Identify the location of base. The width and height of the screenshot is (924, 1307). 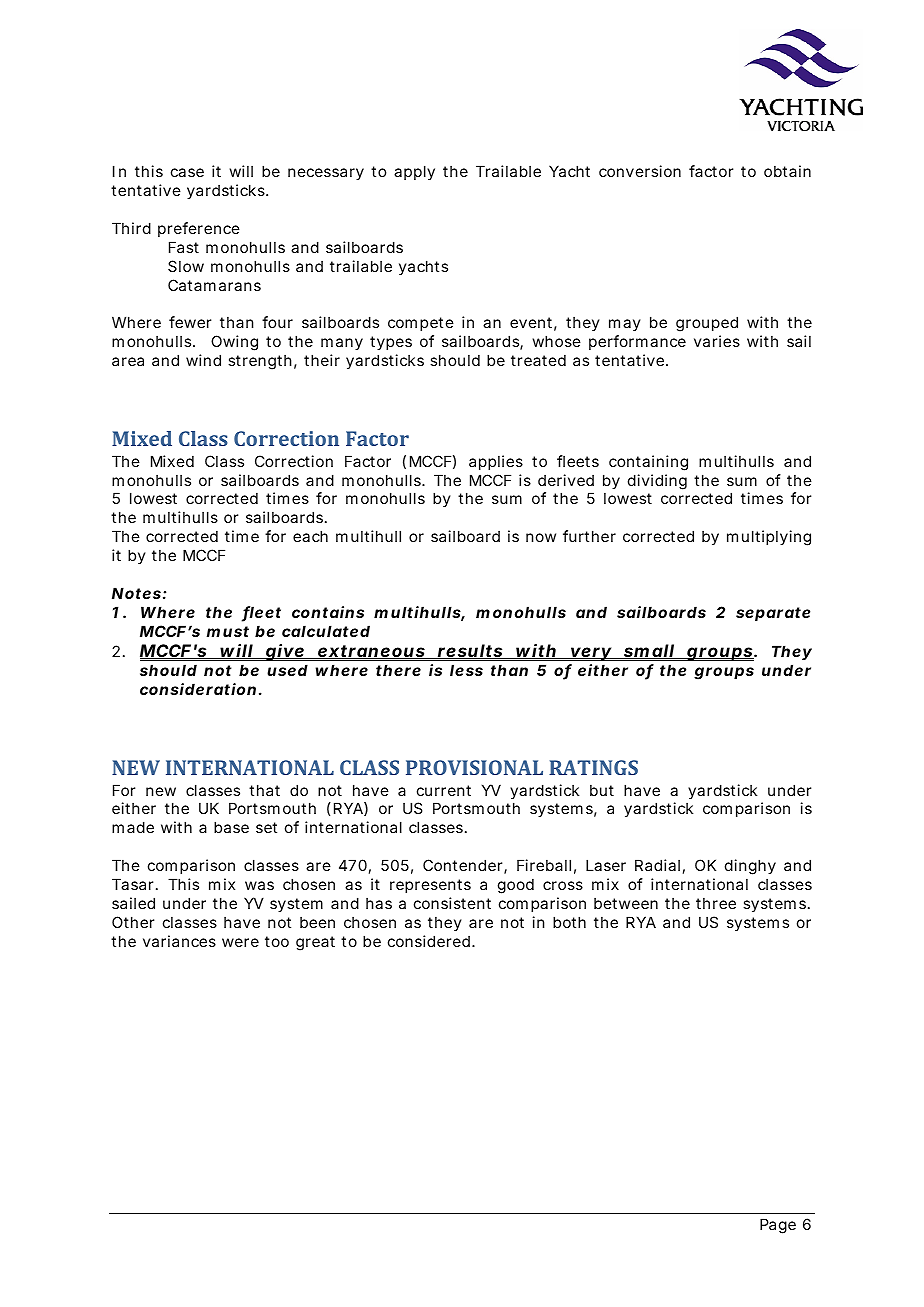
(231, 827).
